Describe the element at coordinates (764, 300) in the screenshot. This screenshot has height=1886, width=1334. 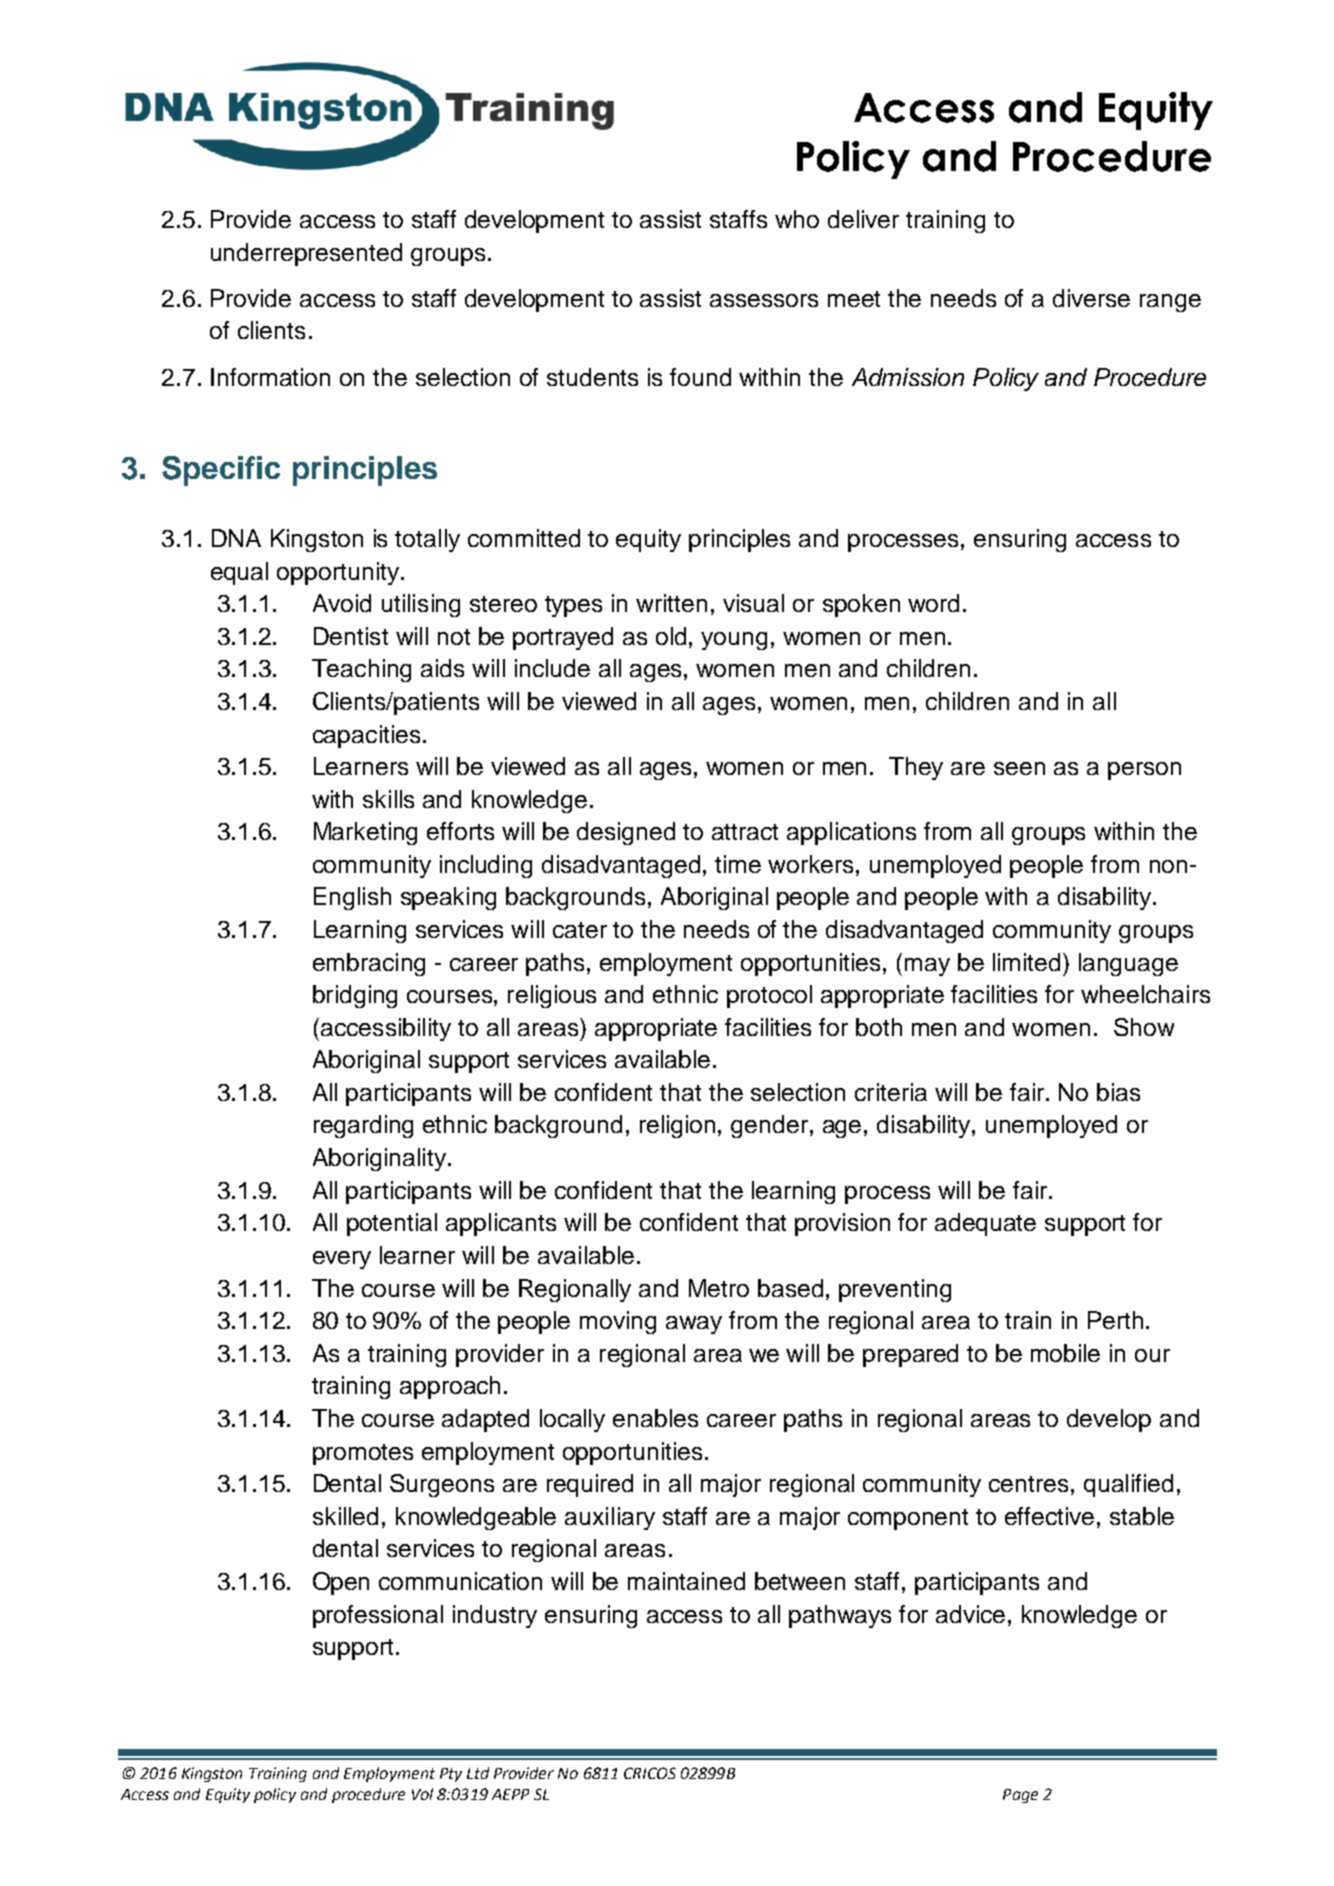
I see `assessors` at that location.
